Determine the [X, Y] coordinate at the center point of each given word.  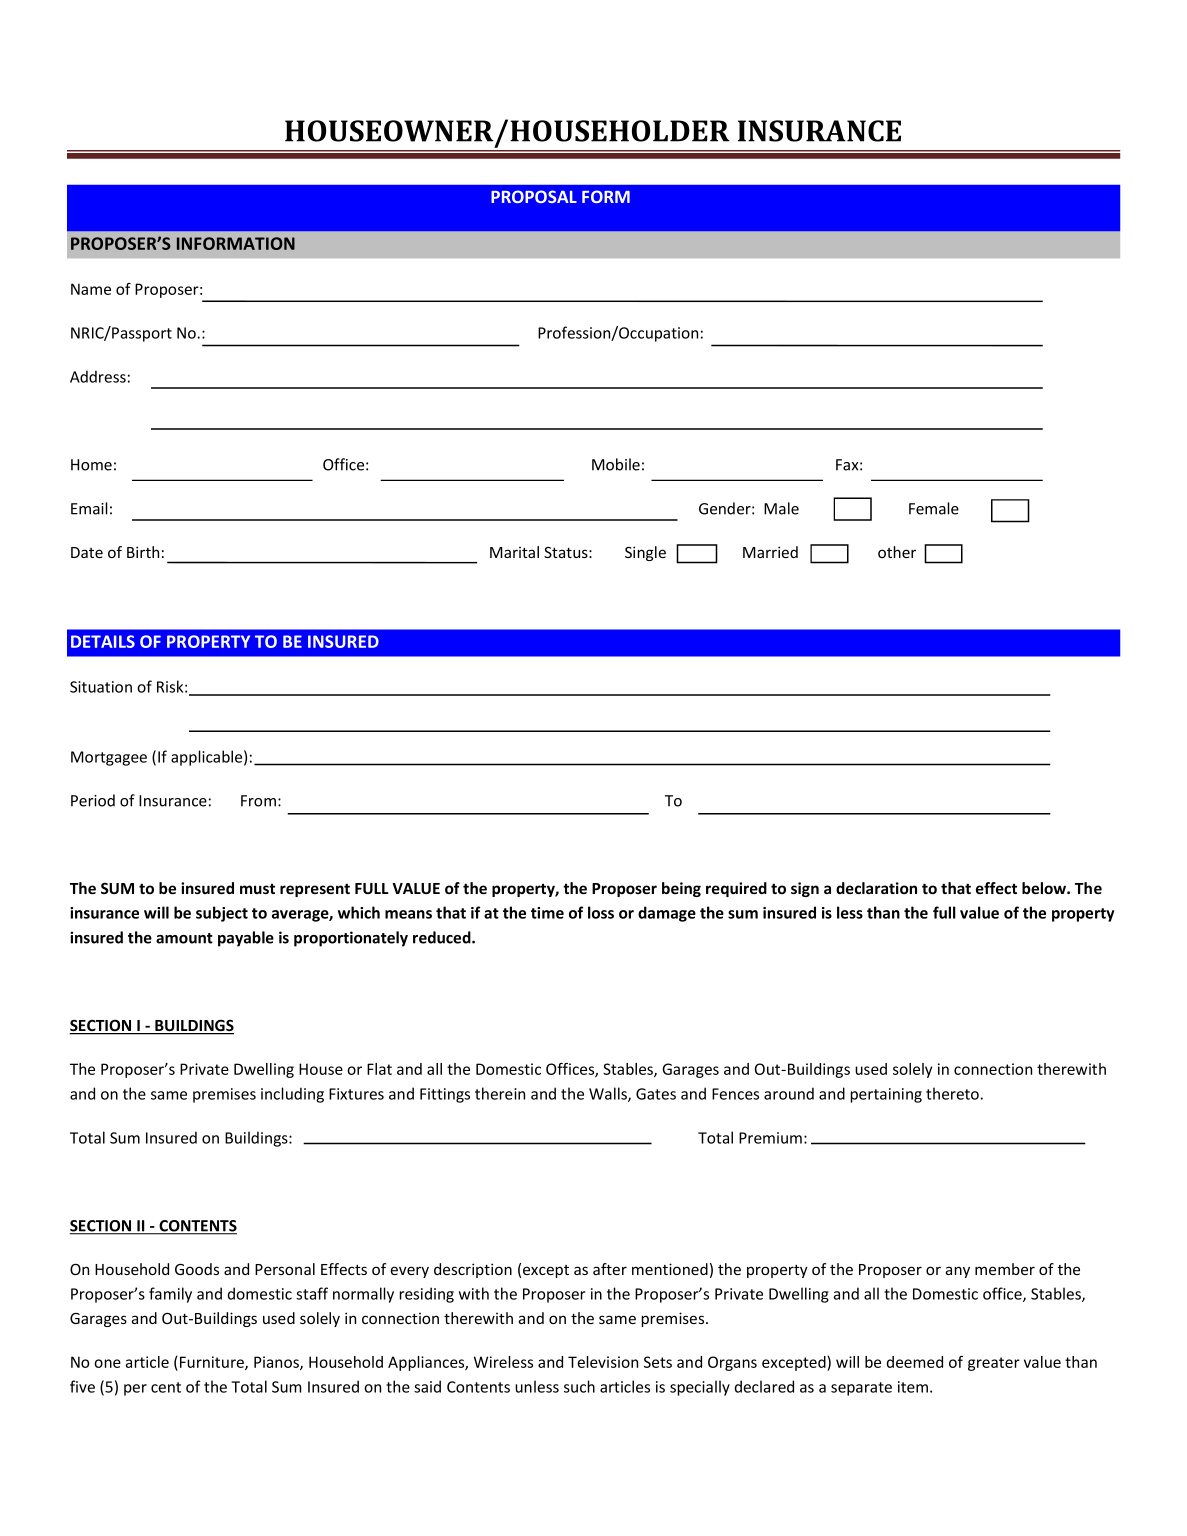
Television [603, 1362]
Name [91, 289]
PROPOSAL [534, 196]
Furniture [213, 1363]
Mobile [616, 464]
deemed [915, 1362]
